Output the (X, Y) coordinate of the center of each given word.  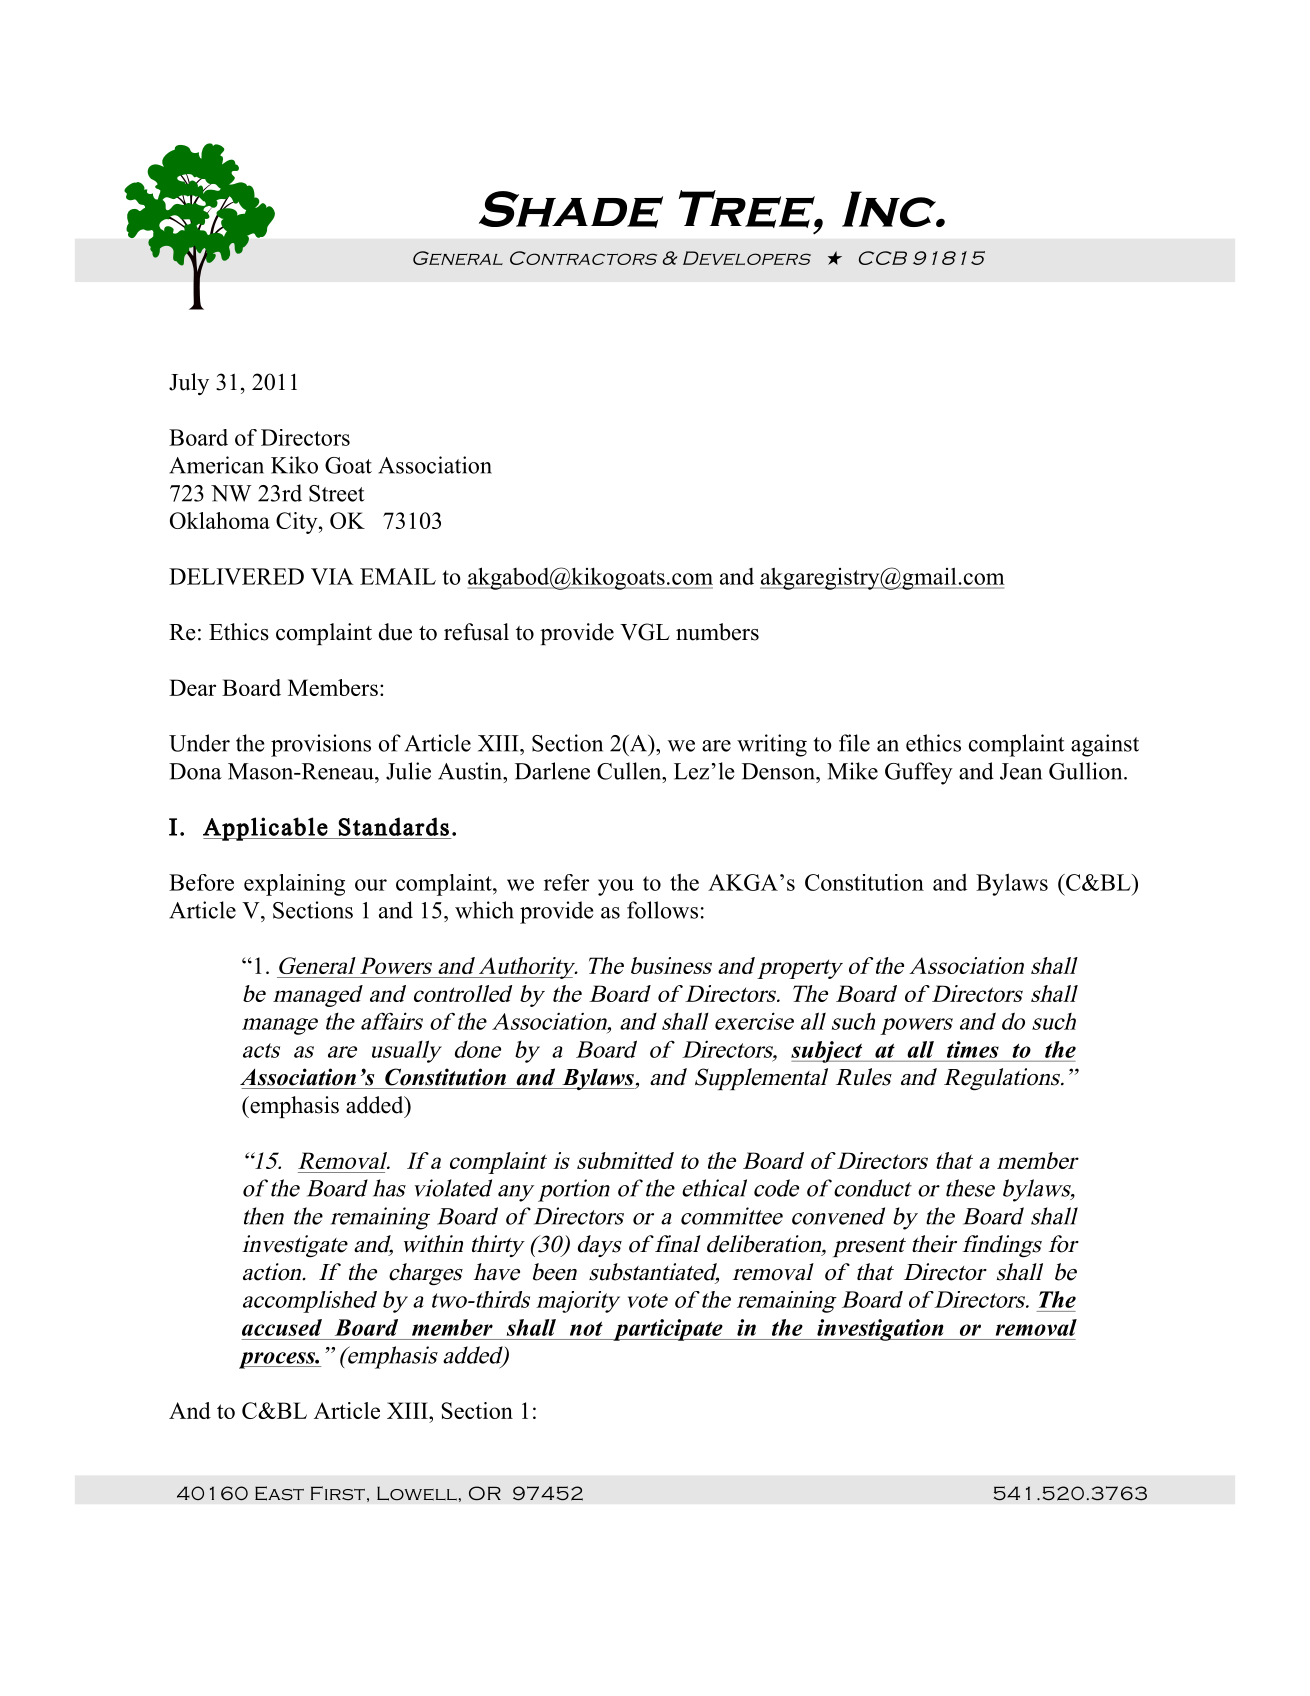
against (1105, 745)
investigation (880, 1330)
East (279, 1493)
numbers (717, 632)
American (216, 465)
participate (668, 1330)
